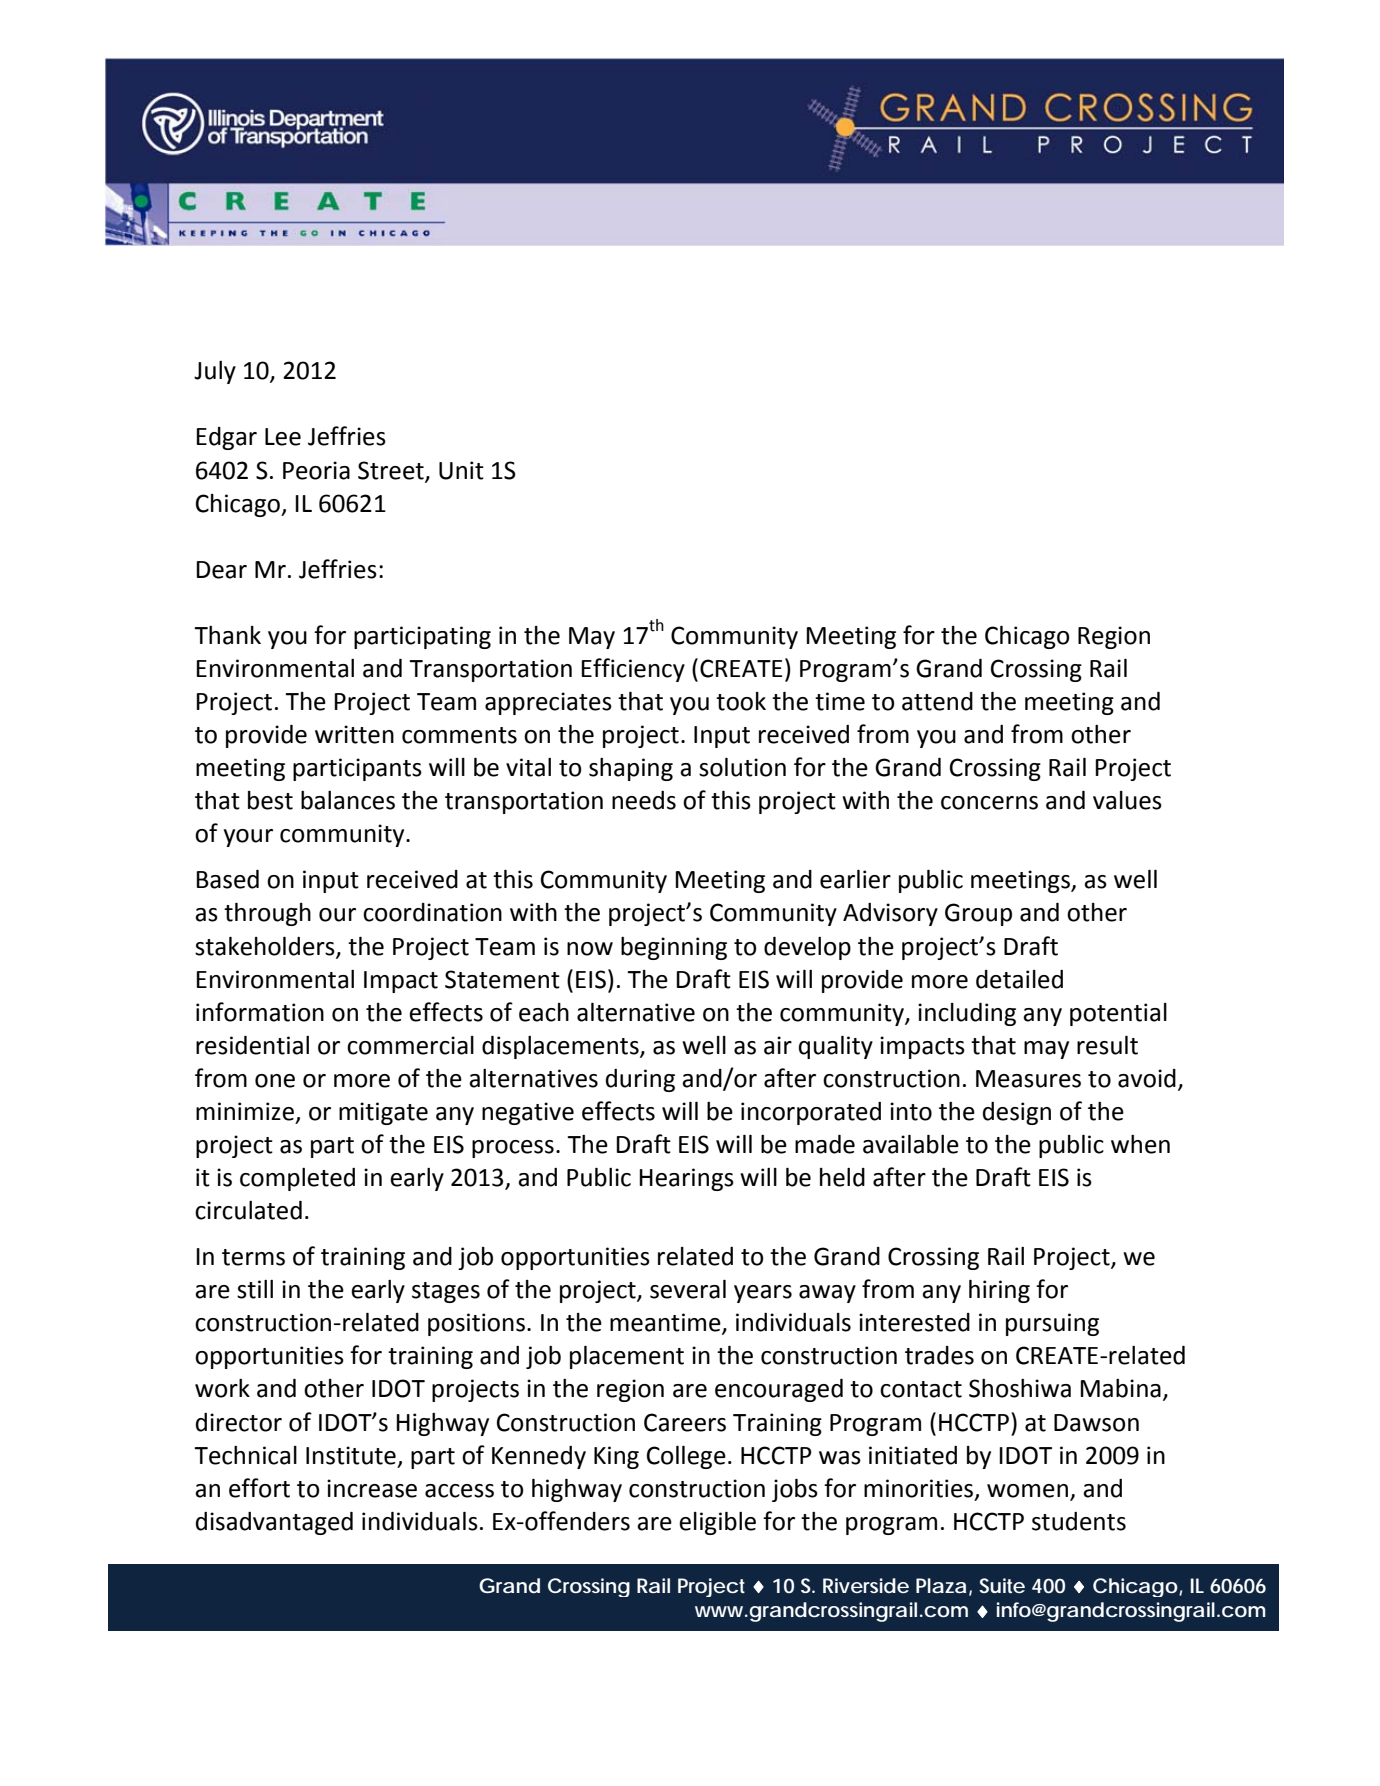  Describe the element at coordinates (1027, 1491) in the screenshot. I see `women` at that location.
